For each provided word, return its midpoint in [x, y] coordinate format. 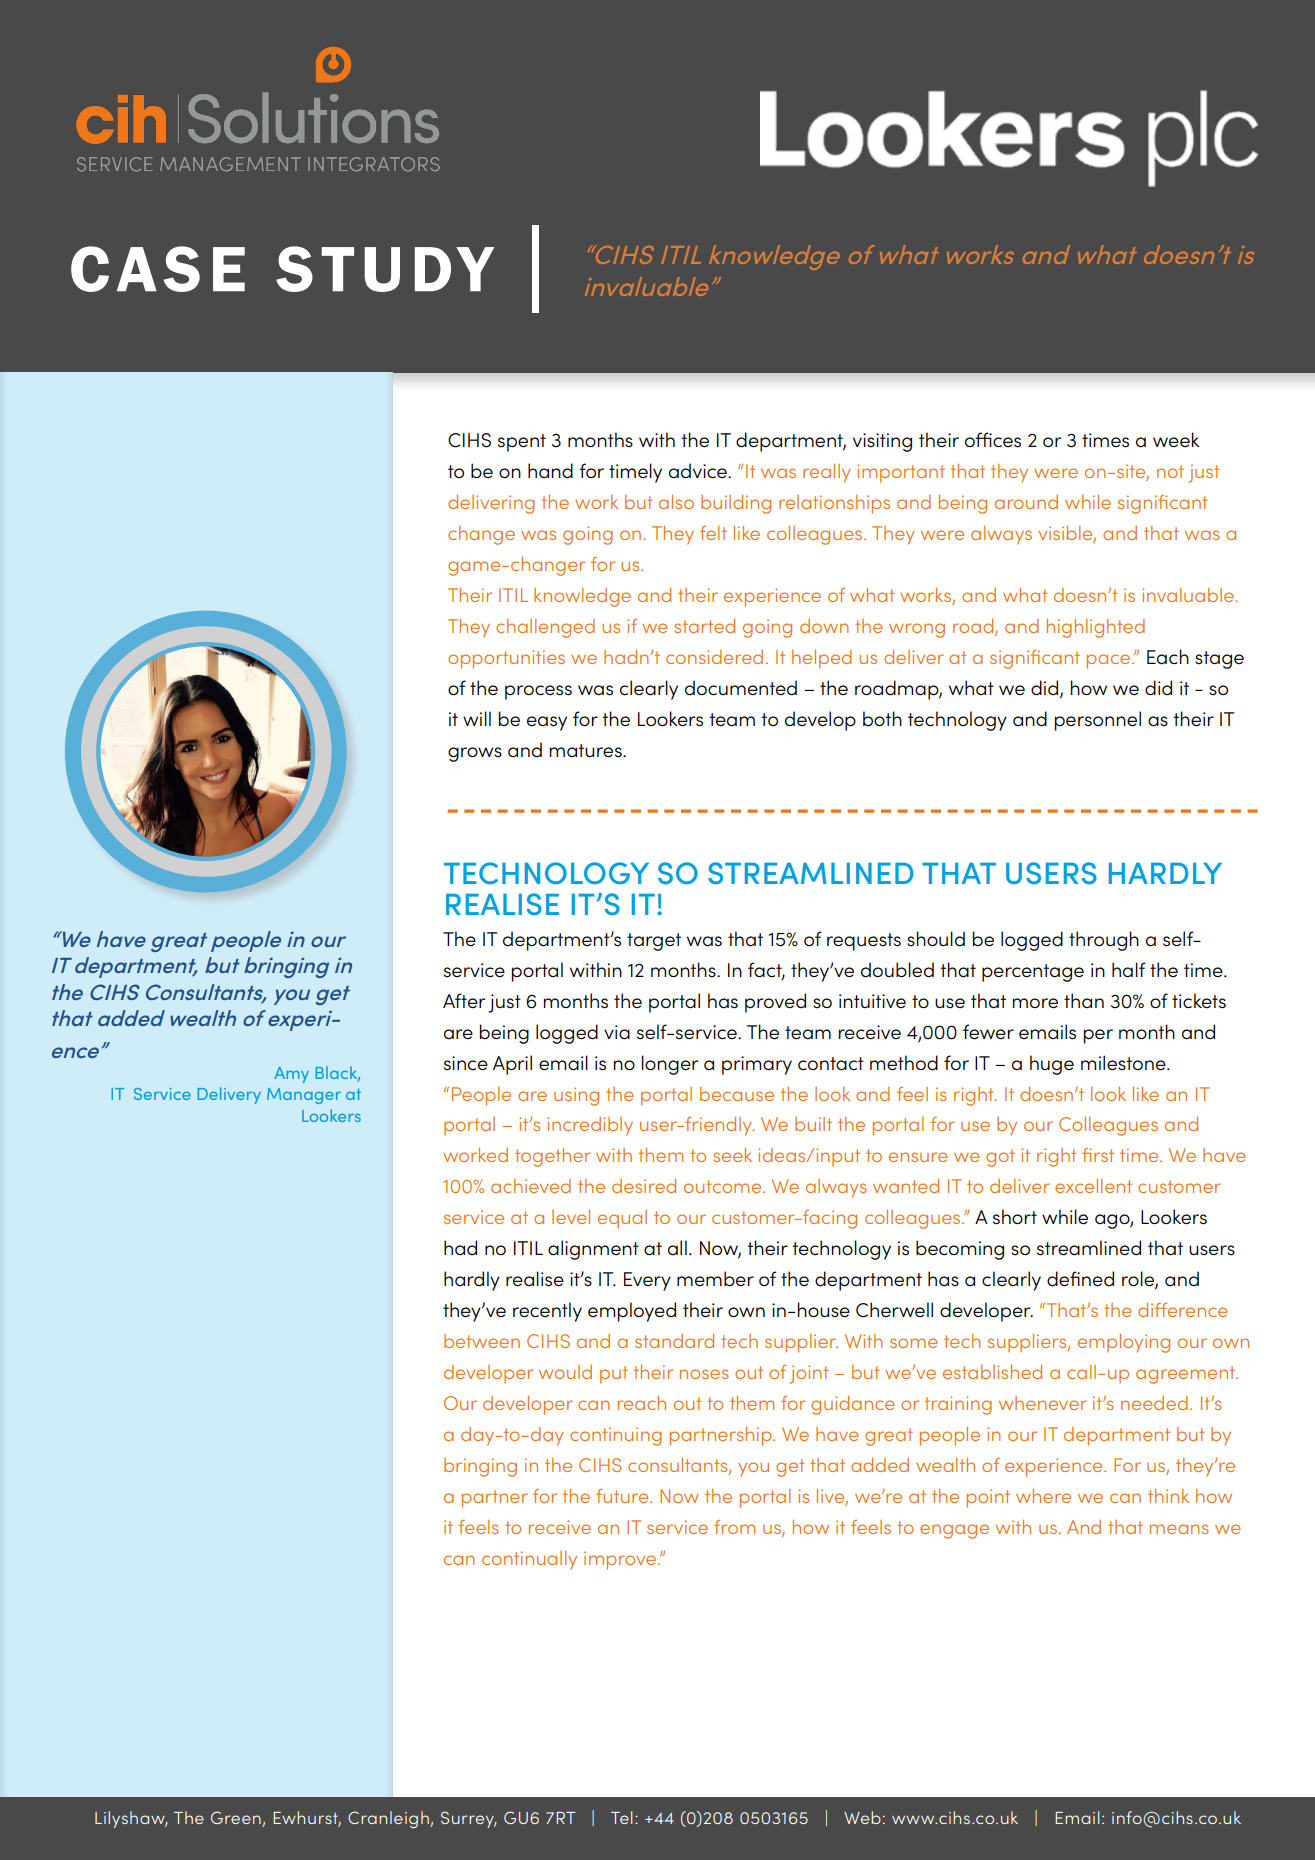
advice [699, 471]
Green [236, 1817]
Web [862, 1817]
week [1176, 440]
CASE [158, 269]
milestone [1124, 1063]
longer [670, 1065]
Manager [304, 1096]
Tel [622, 1817]
